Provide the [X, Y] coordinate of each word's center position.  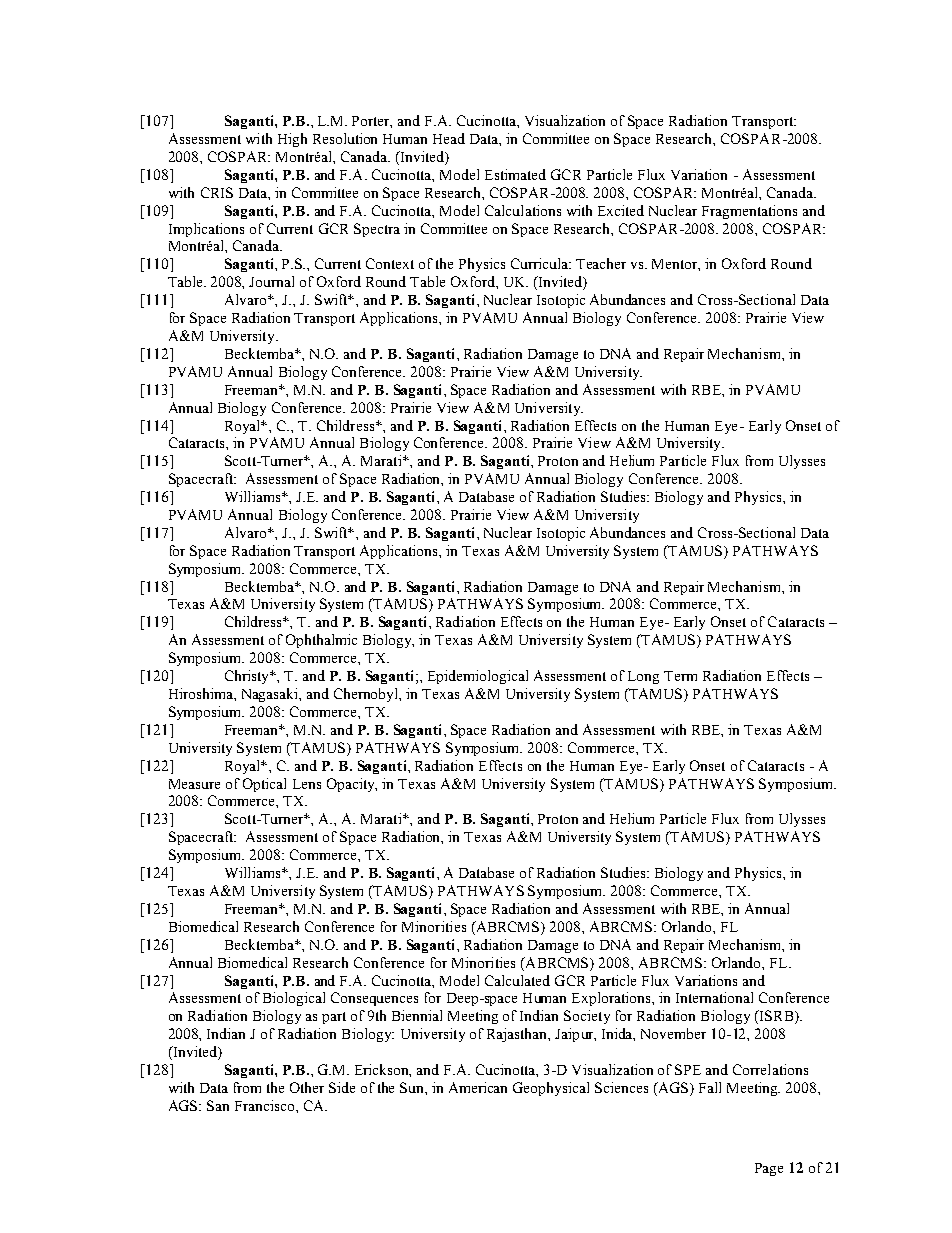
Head [449, 138]
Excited [621, 210]
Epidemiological [478, 677]
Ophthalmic [321, 641]
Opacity [352, 785]
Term [680, 676]
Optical [264, 785]
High [292, 140]
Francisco [266, 1105]
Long [643, 677]
